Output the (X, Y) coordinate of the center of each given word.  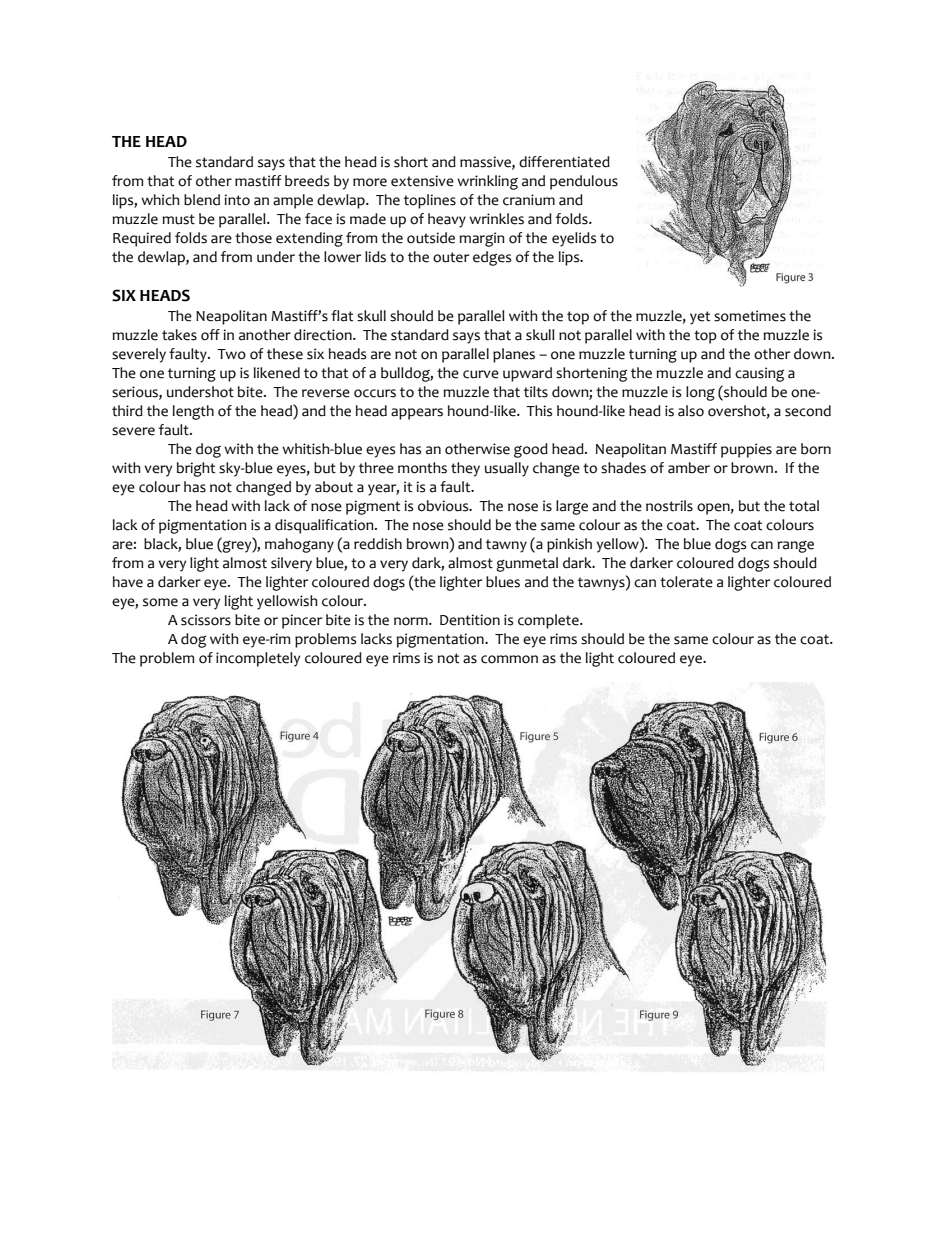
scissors (206, 620)
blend (202, 200)
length (193, 412)
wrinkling (487, 182)
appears (417, 414)
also (691, 411)
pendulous (584, 182)
